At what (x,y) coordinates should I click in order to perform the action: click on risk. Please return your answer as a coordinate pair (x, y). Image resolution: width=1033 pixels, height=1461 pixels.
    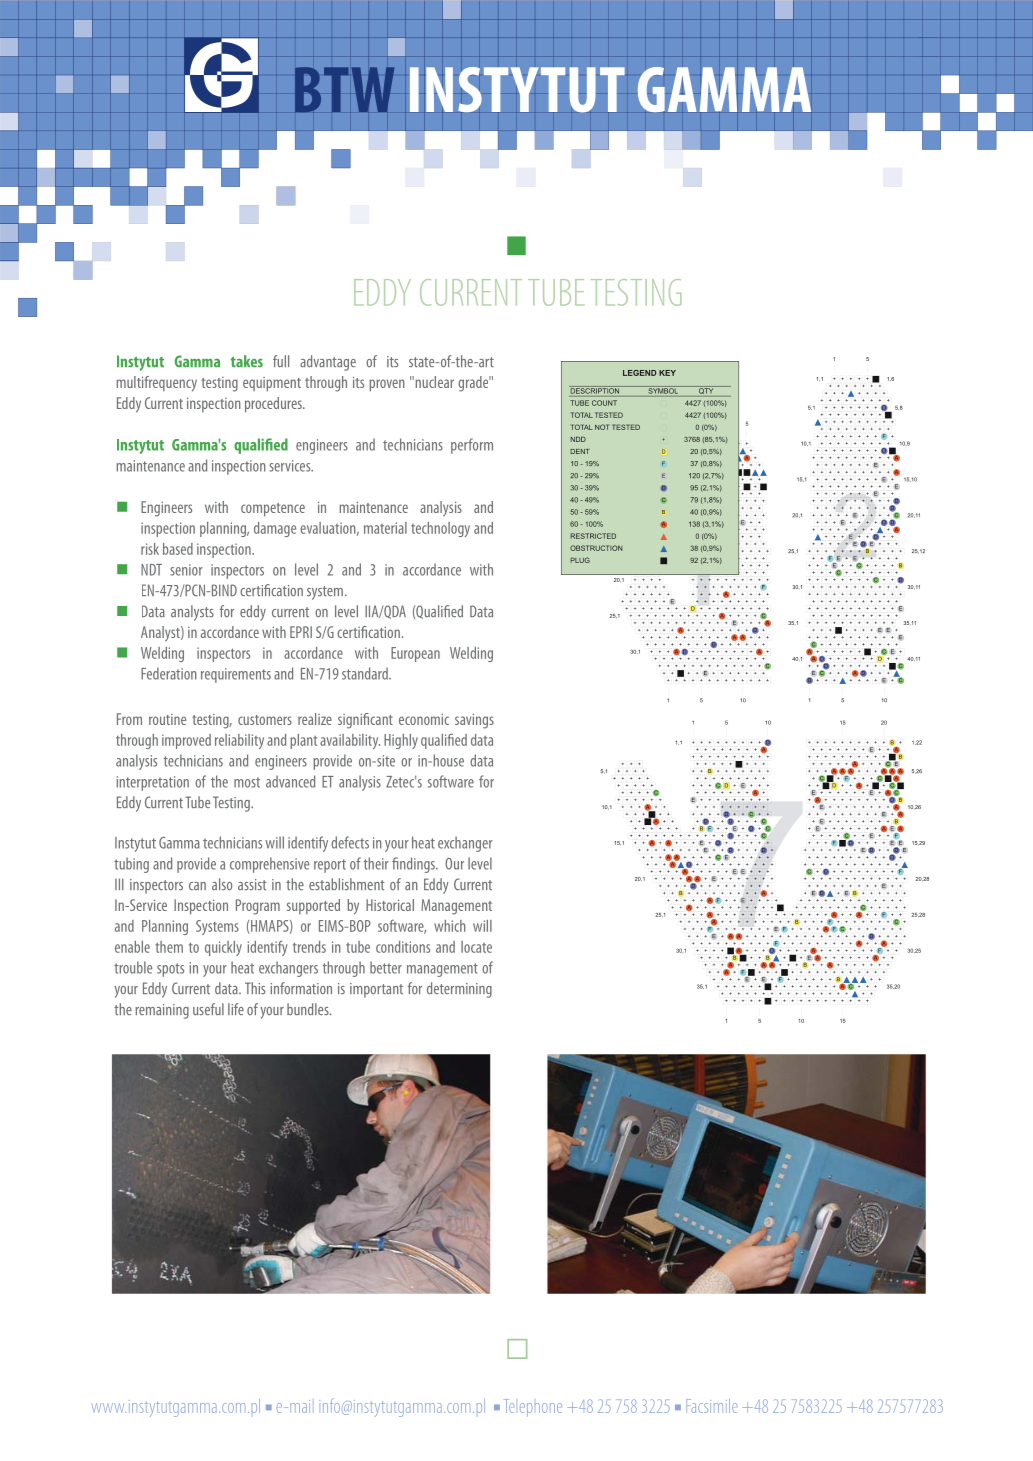
    Looking at the image, I should click on (150, 549).
